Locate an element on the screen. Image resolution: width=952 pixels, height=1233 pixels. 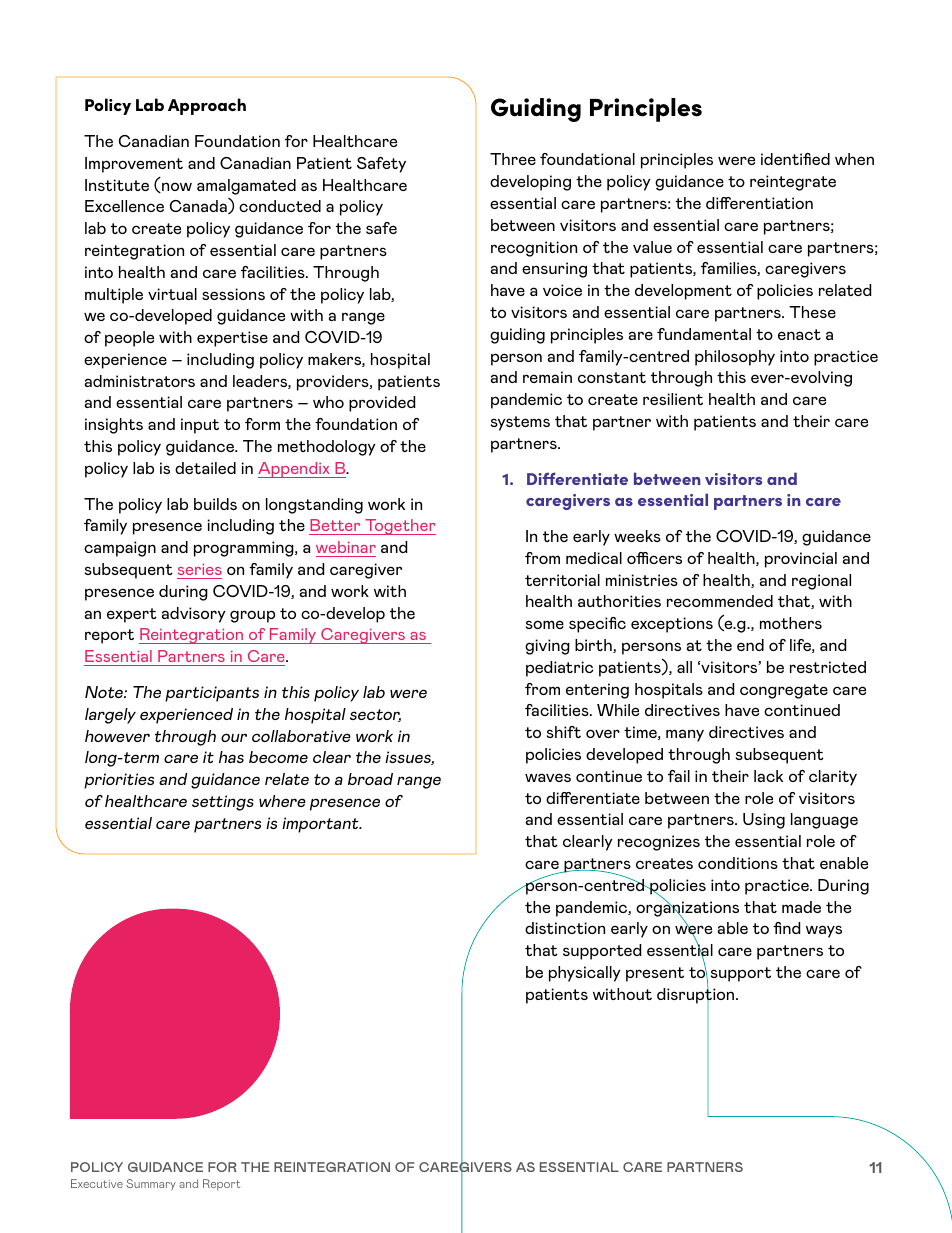
systems is located at coordinates (520, 423).
